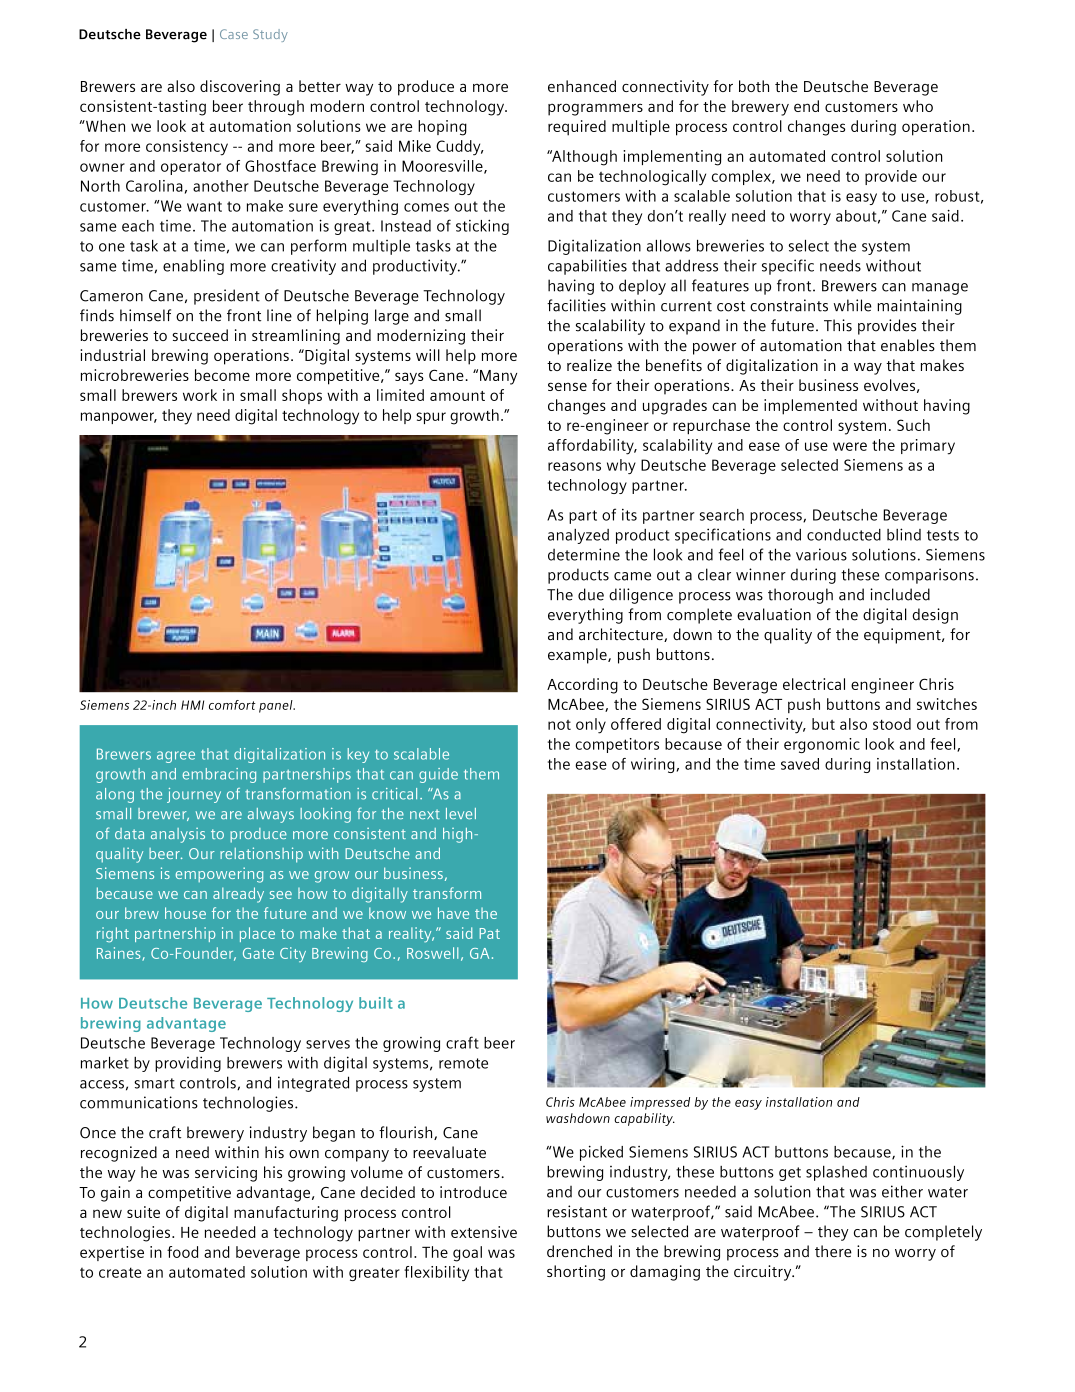 The width and height of the screenshot is (1075, 1392). Describe the element at coordinates (182, 1252) in the screenshot. I see `food` at that location.
